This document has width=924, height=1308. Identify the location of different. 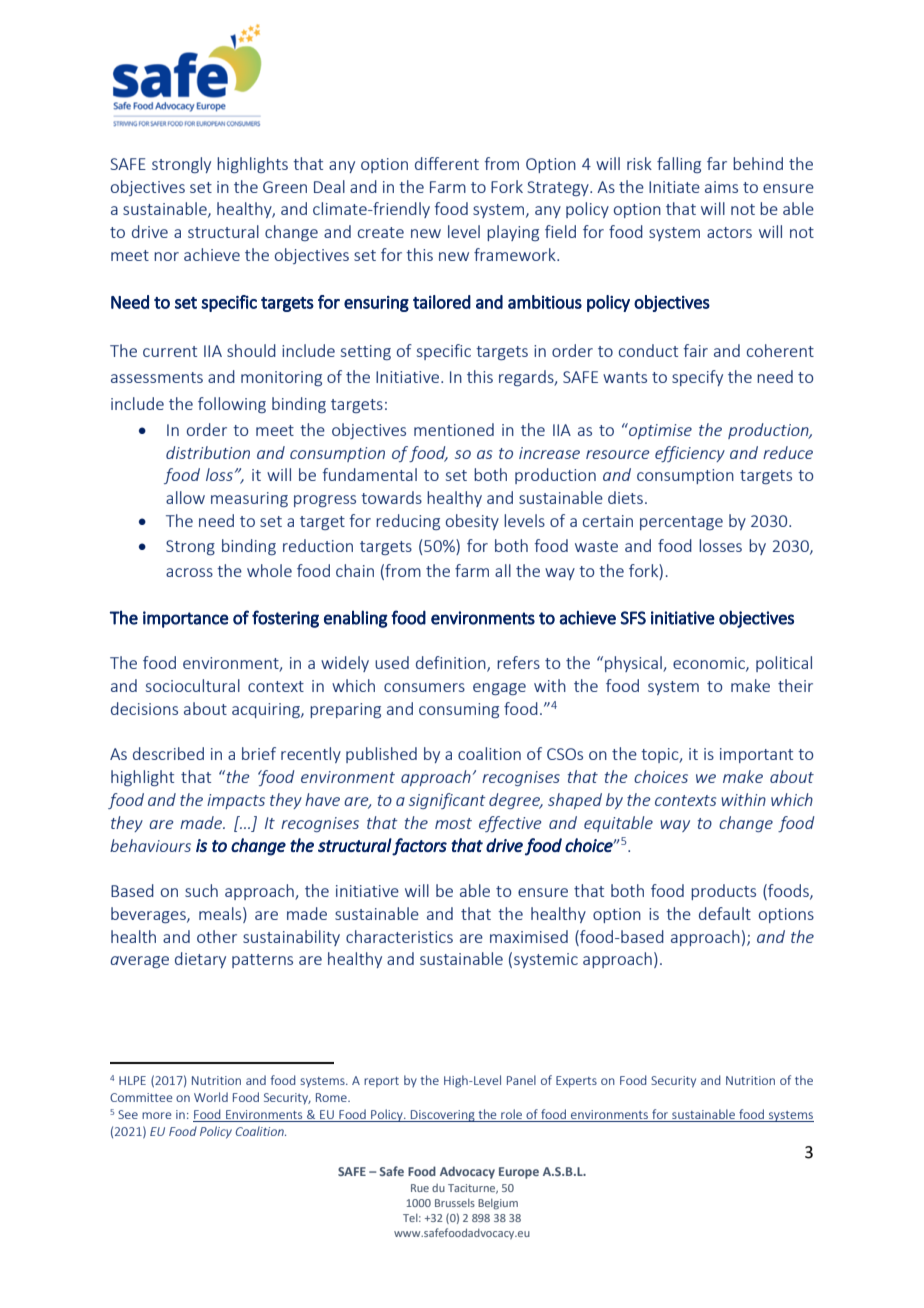
(447, 163).
